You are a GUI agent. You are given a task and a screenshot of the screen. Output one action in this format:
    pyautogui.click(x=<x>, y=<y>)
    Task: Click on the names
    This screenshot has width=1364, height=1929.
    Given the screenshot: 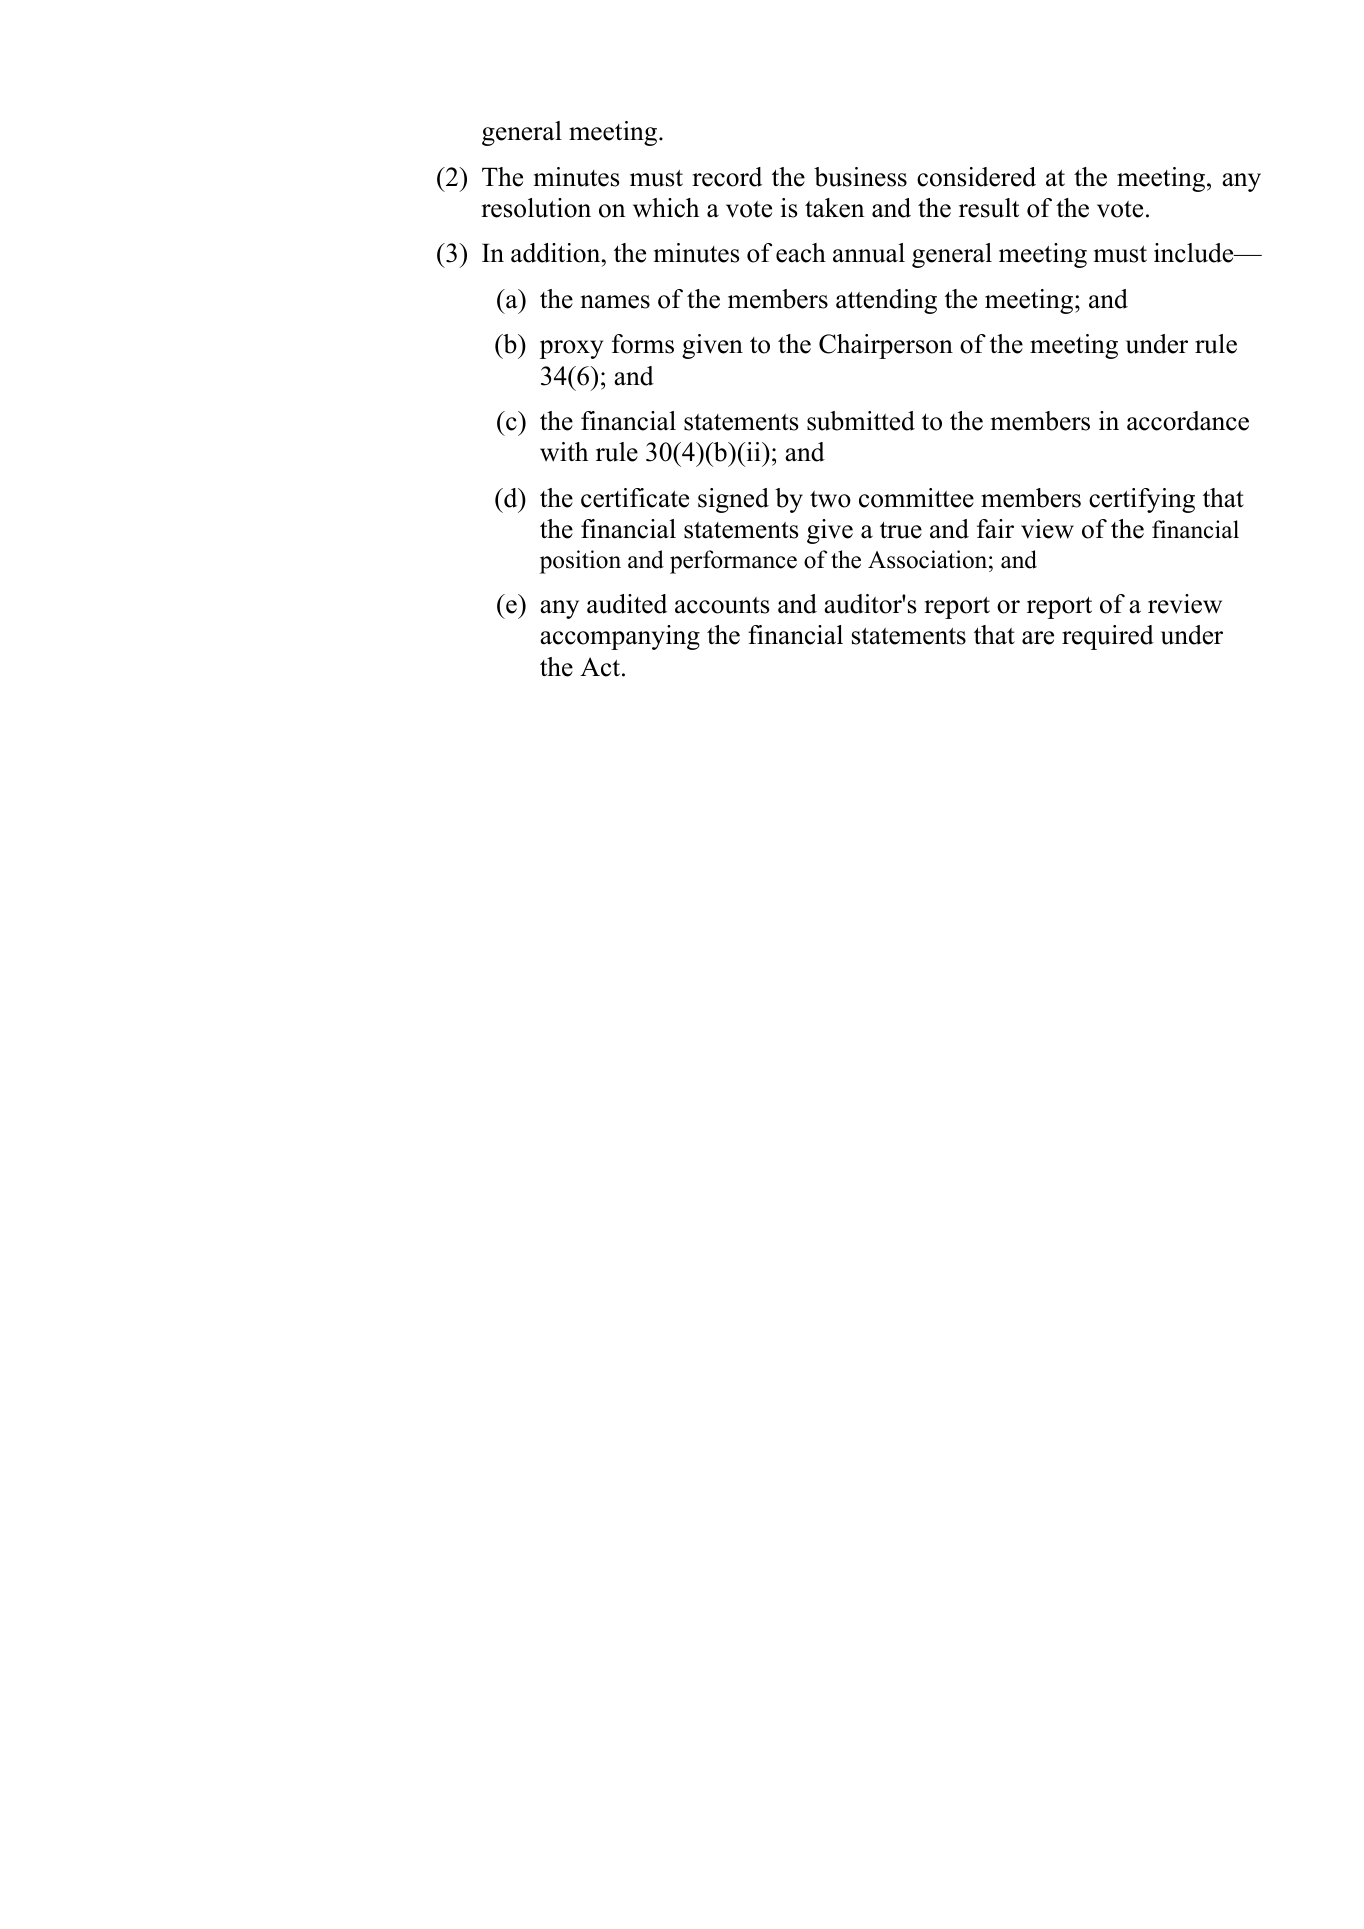 What is the action you would take?
    pyautogui.click(x=615, y=302)
